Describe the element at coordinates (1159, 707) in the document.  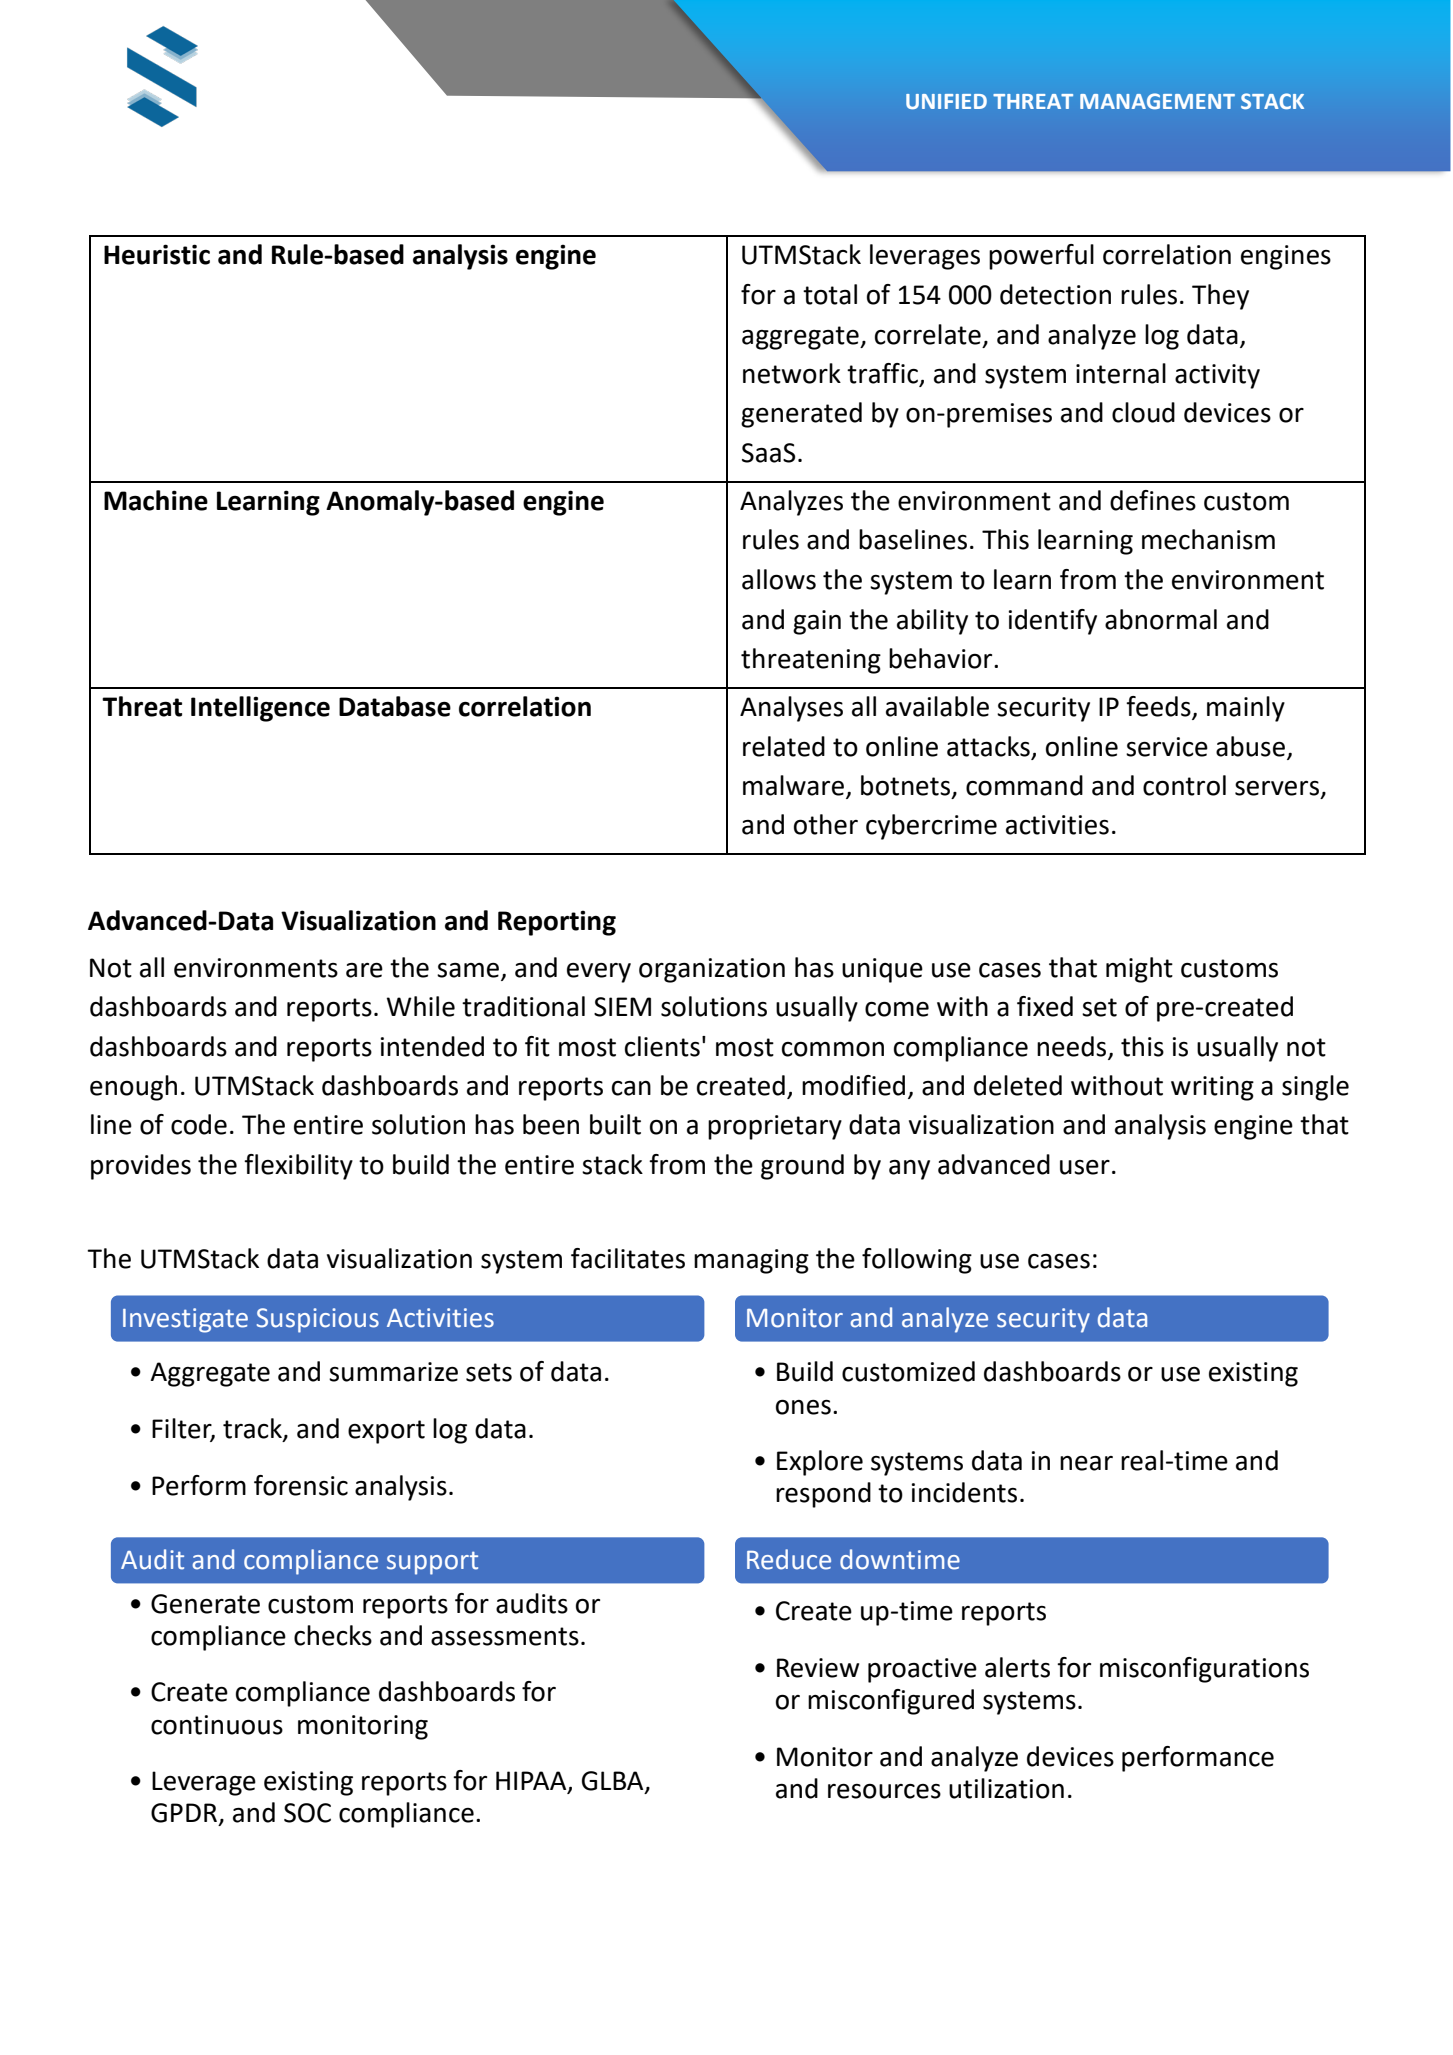
I see `feeds` at that location.
